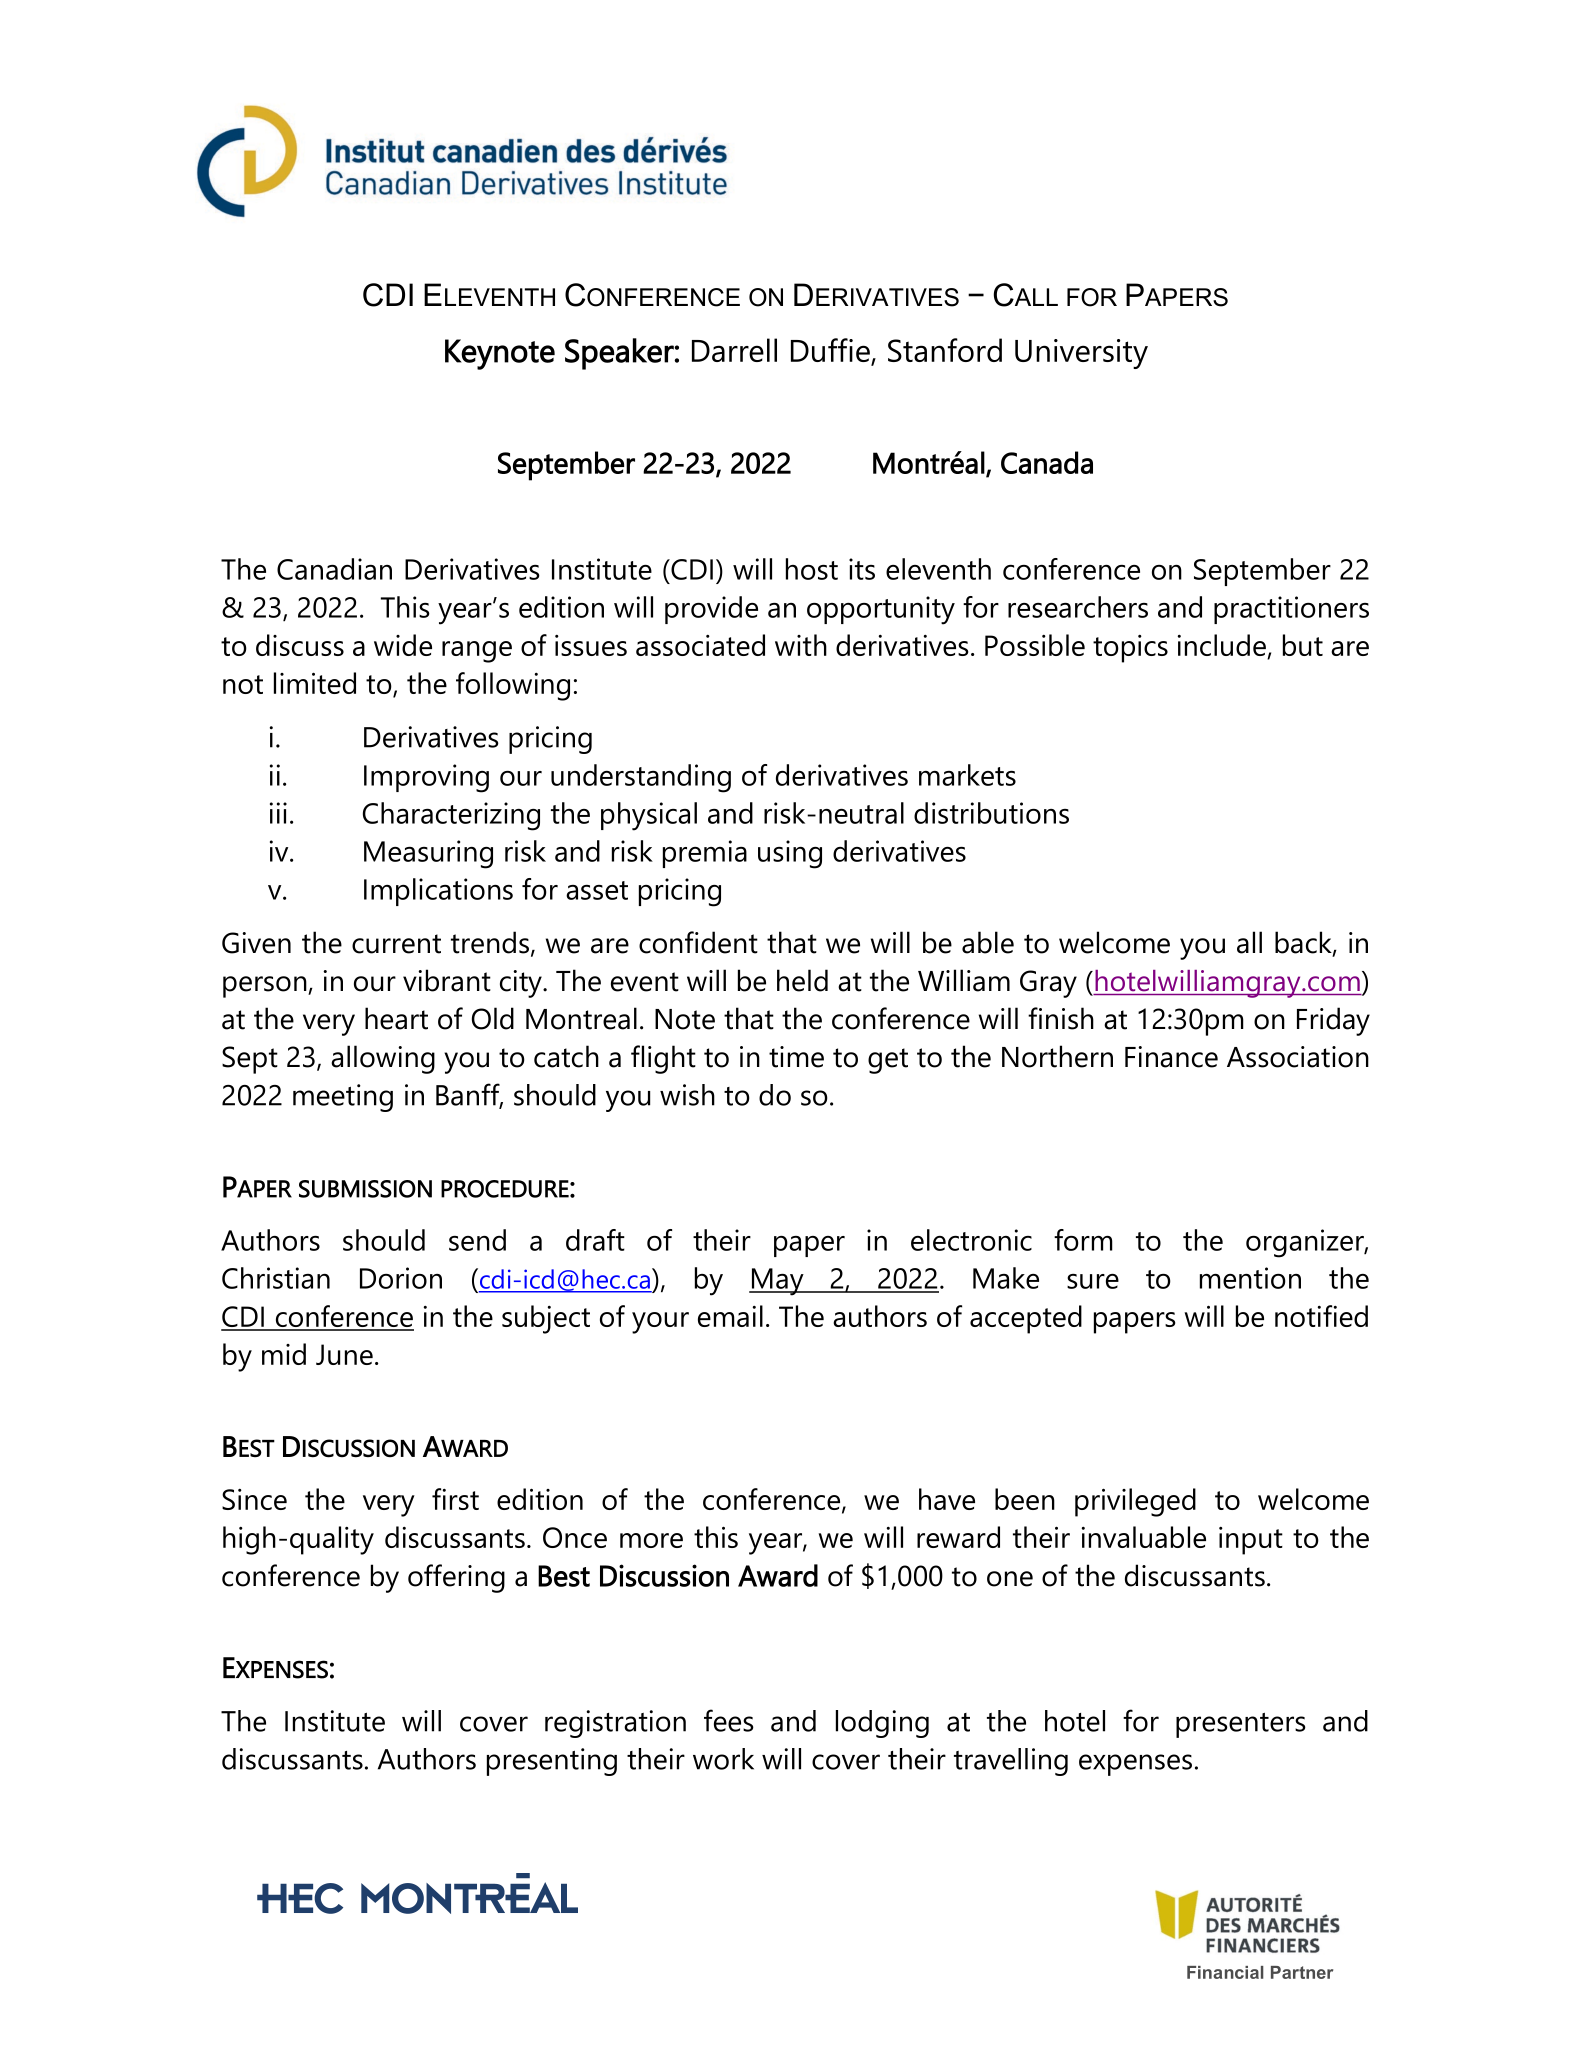  What do you see at coordinates (790, 854) in the screenshot?
I see `using` at bounding box center [790, 854].
